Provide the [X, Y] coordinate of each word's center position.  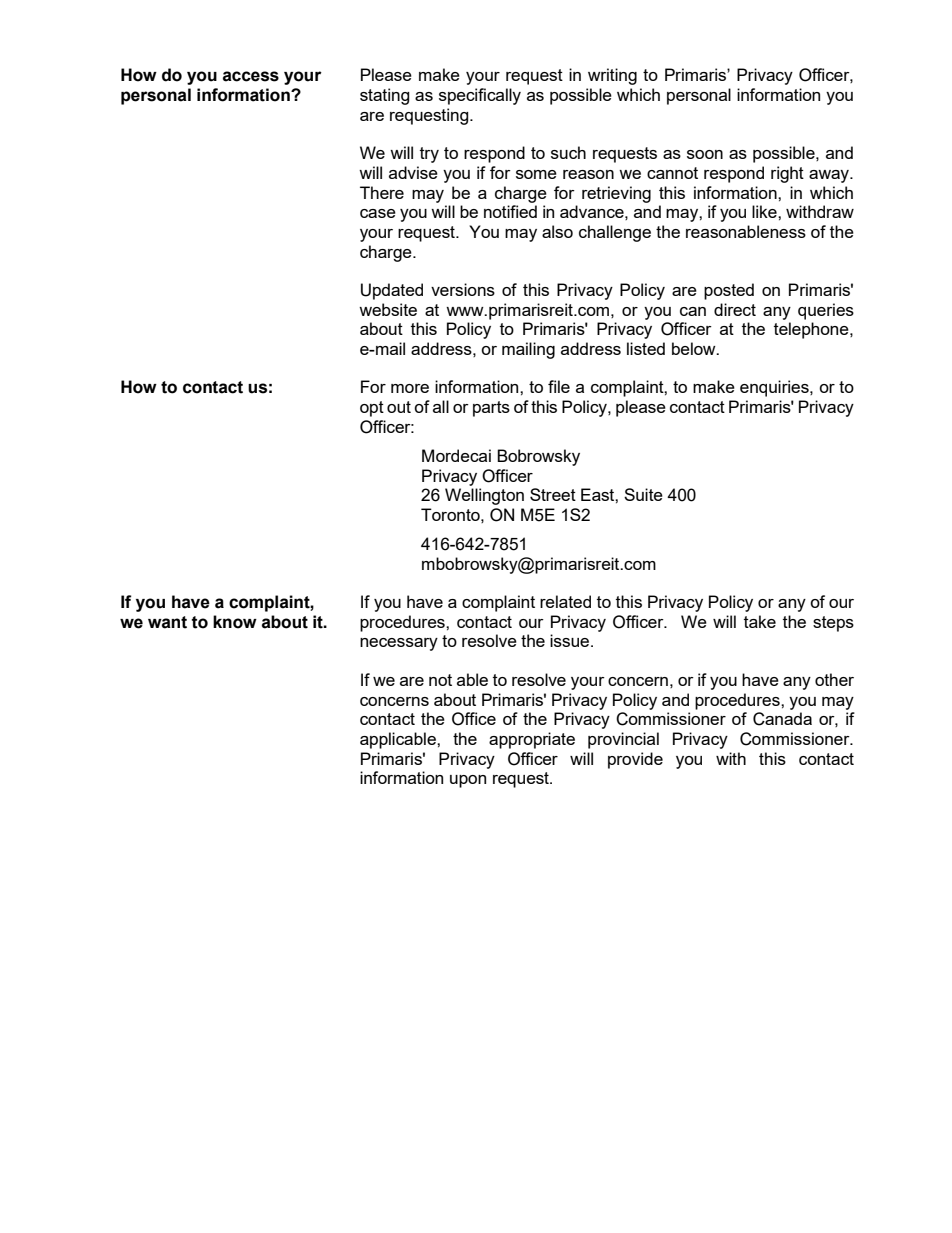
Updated [392, 291]
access [251, 76]
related [565, 601]
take [760, 621]
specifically [480, 96]
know [235, 622]
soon [705, 154]
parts [491, 409]
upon [468, 781]
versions [463, 289]
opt [372, 409]
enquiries [775, 388]
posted [729, 291]
